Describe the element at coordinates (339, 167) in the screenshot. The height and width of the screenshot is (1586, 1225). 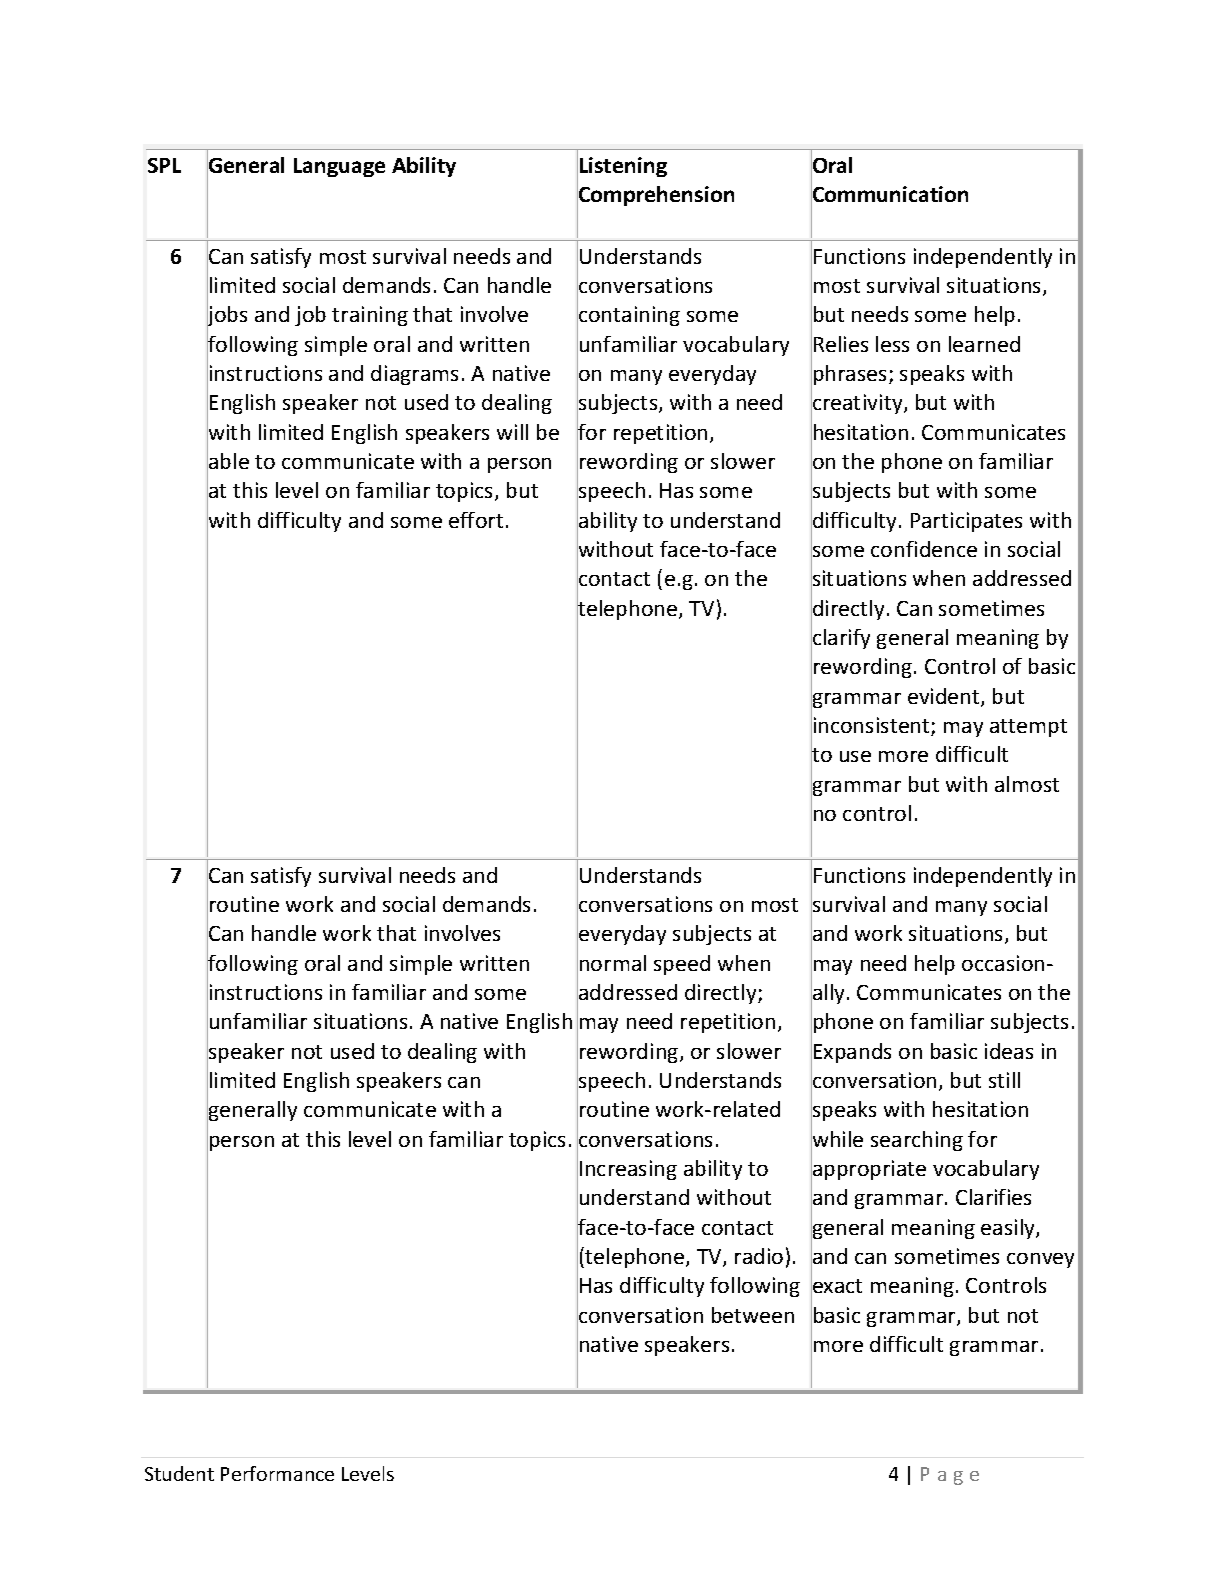
I see `Language` at that location.
